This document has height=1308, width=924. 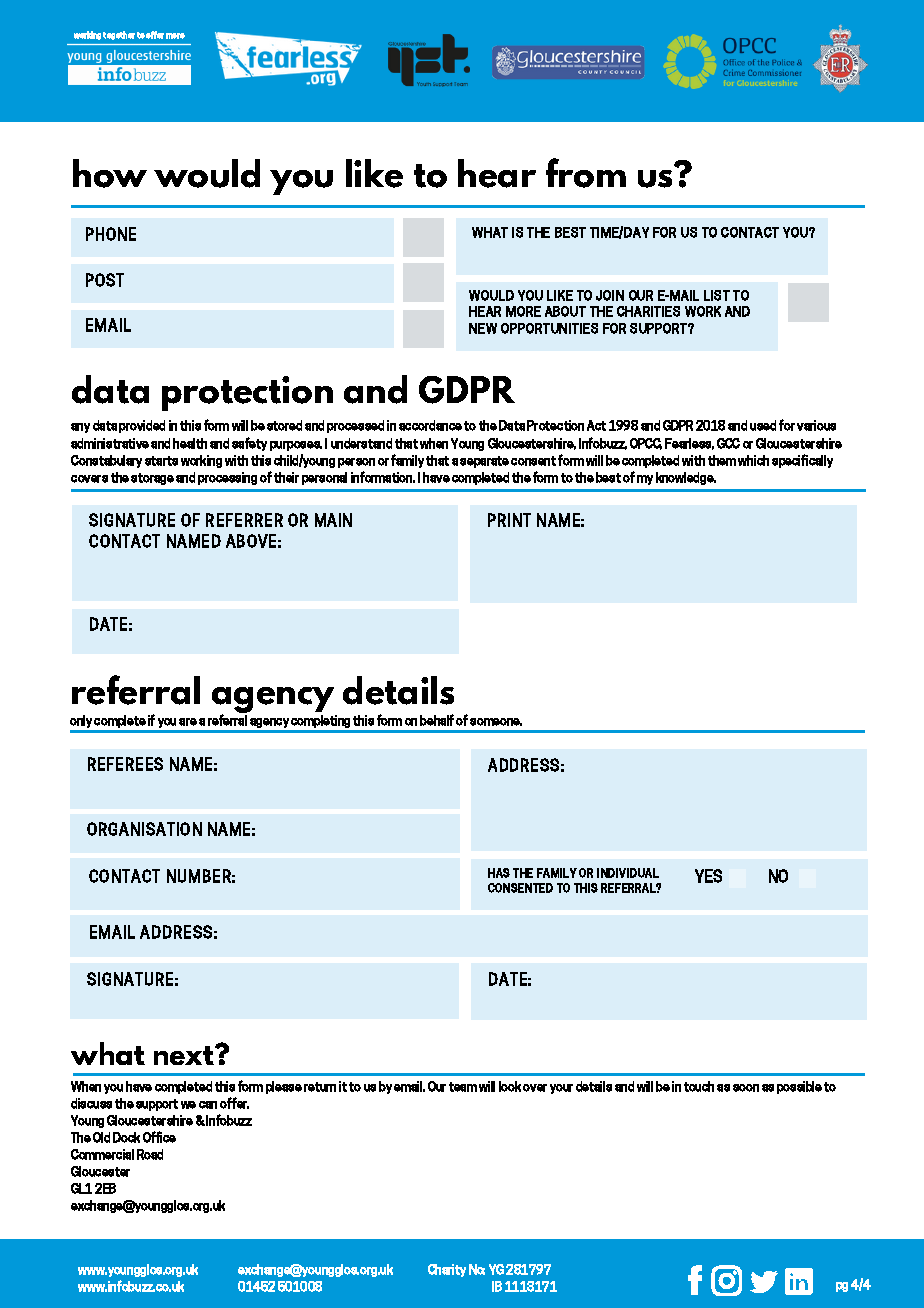 I want to click on LIST, so click(x=717, y=295).
